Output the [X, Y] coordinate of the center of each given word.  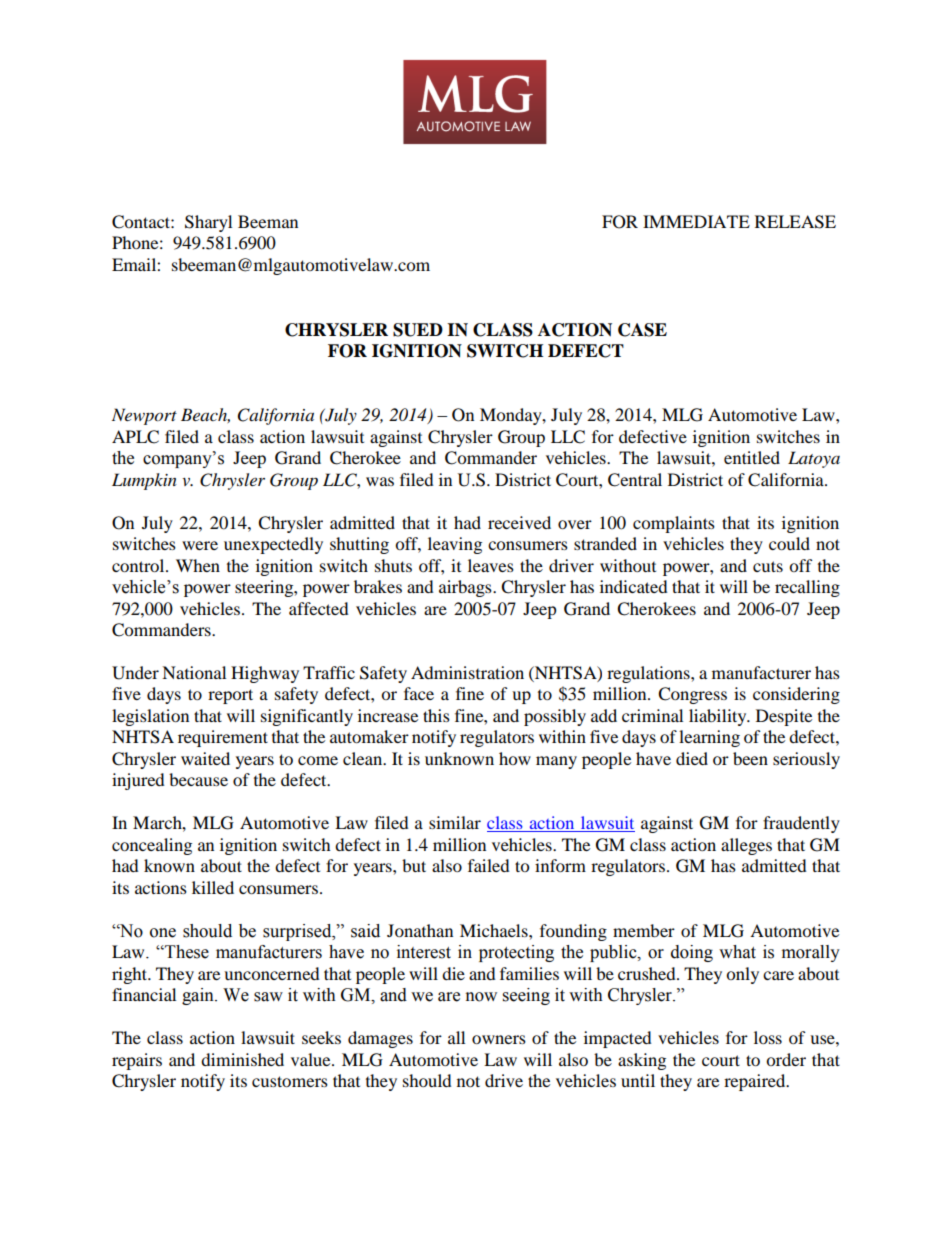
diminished [242, 1059]
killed [213, 887]
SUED [418, 330]
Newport [144, 416]
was [380, 481]
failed [489, 865]
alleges [746, 846]
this [436, 715]
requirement [223, 738]
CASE [642, 330]
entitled [752, 457]
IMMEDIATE [696, 221]
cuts [768, 566]
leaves [491, 565]
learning [709, 738]
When [198, 565]
